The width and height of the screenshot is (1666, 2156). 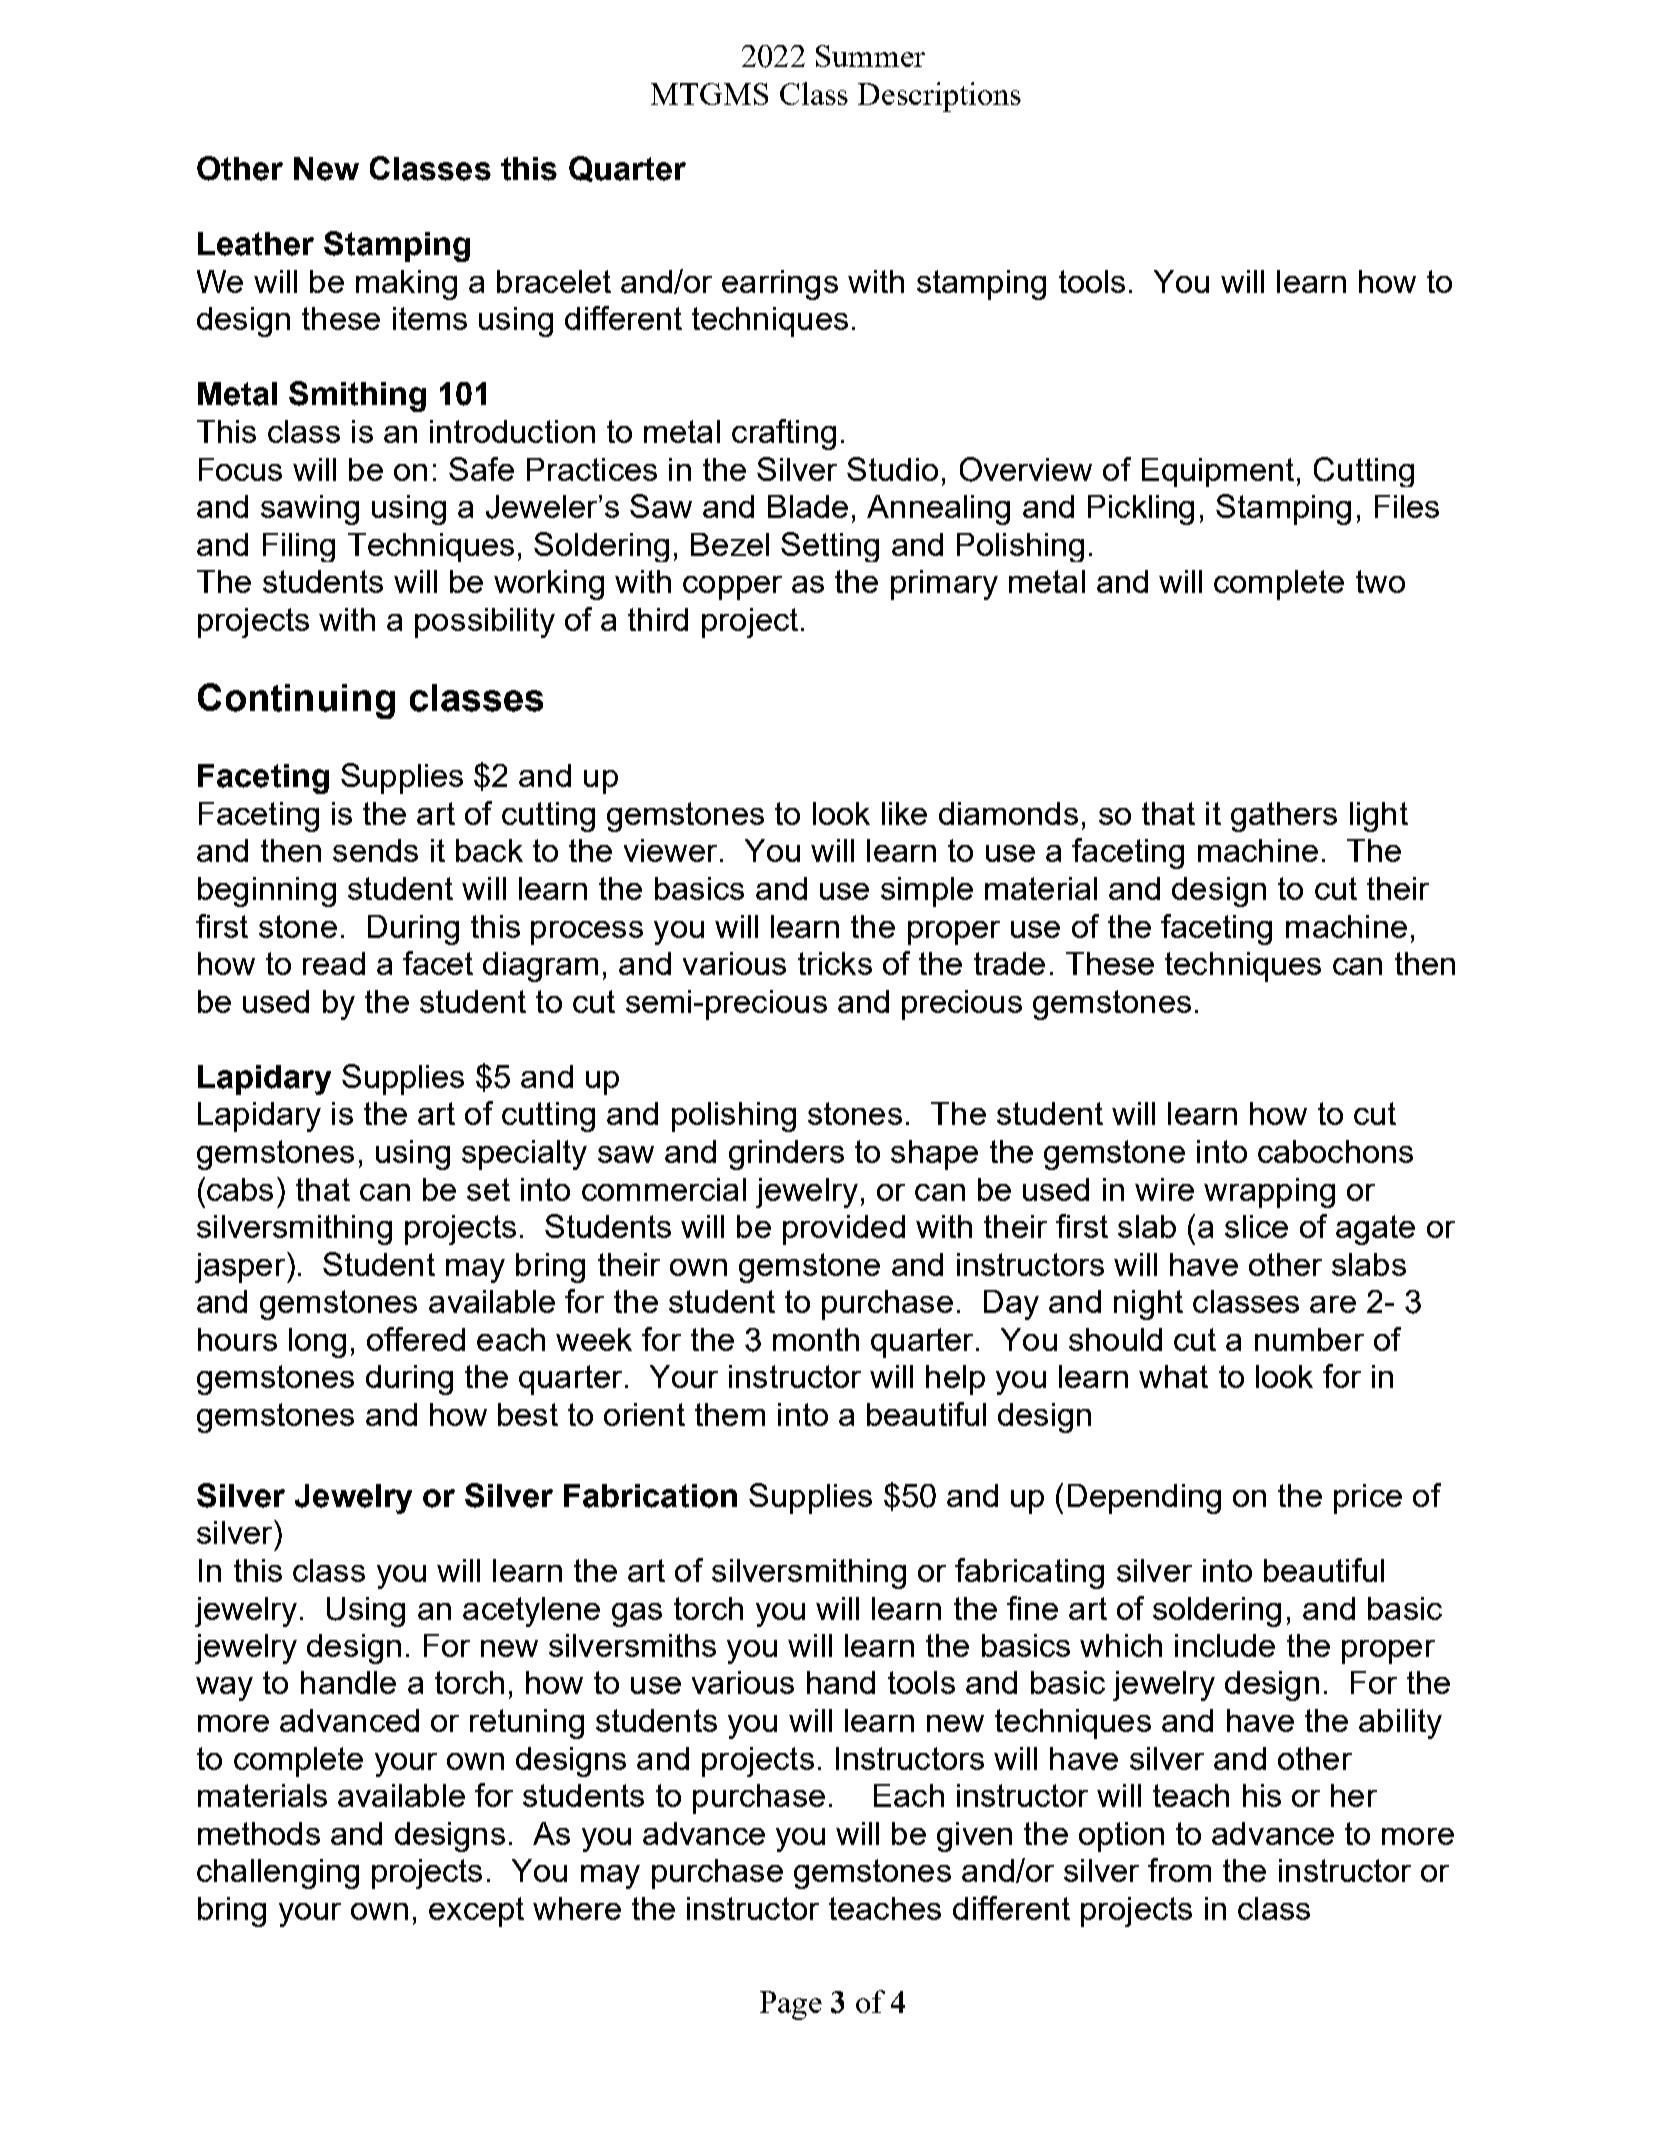 What do you see at coordinates (1179, 1870) in the screenshot?
I see `from` at bounding box center [1179, 1870].
